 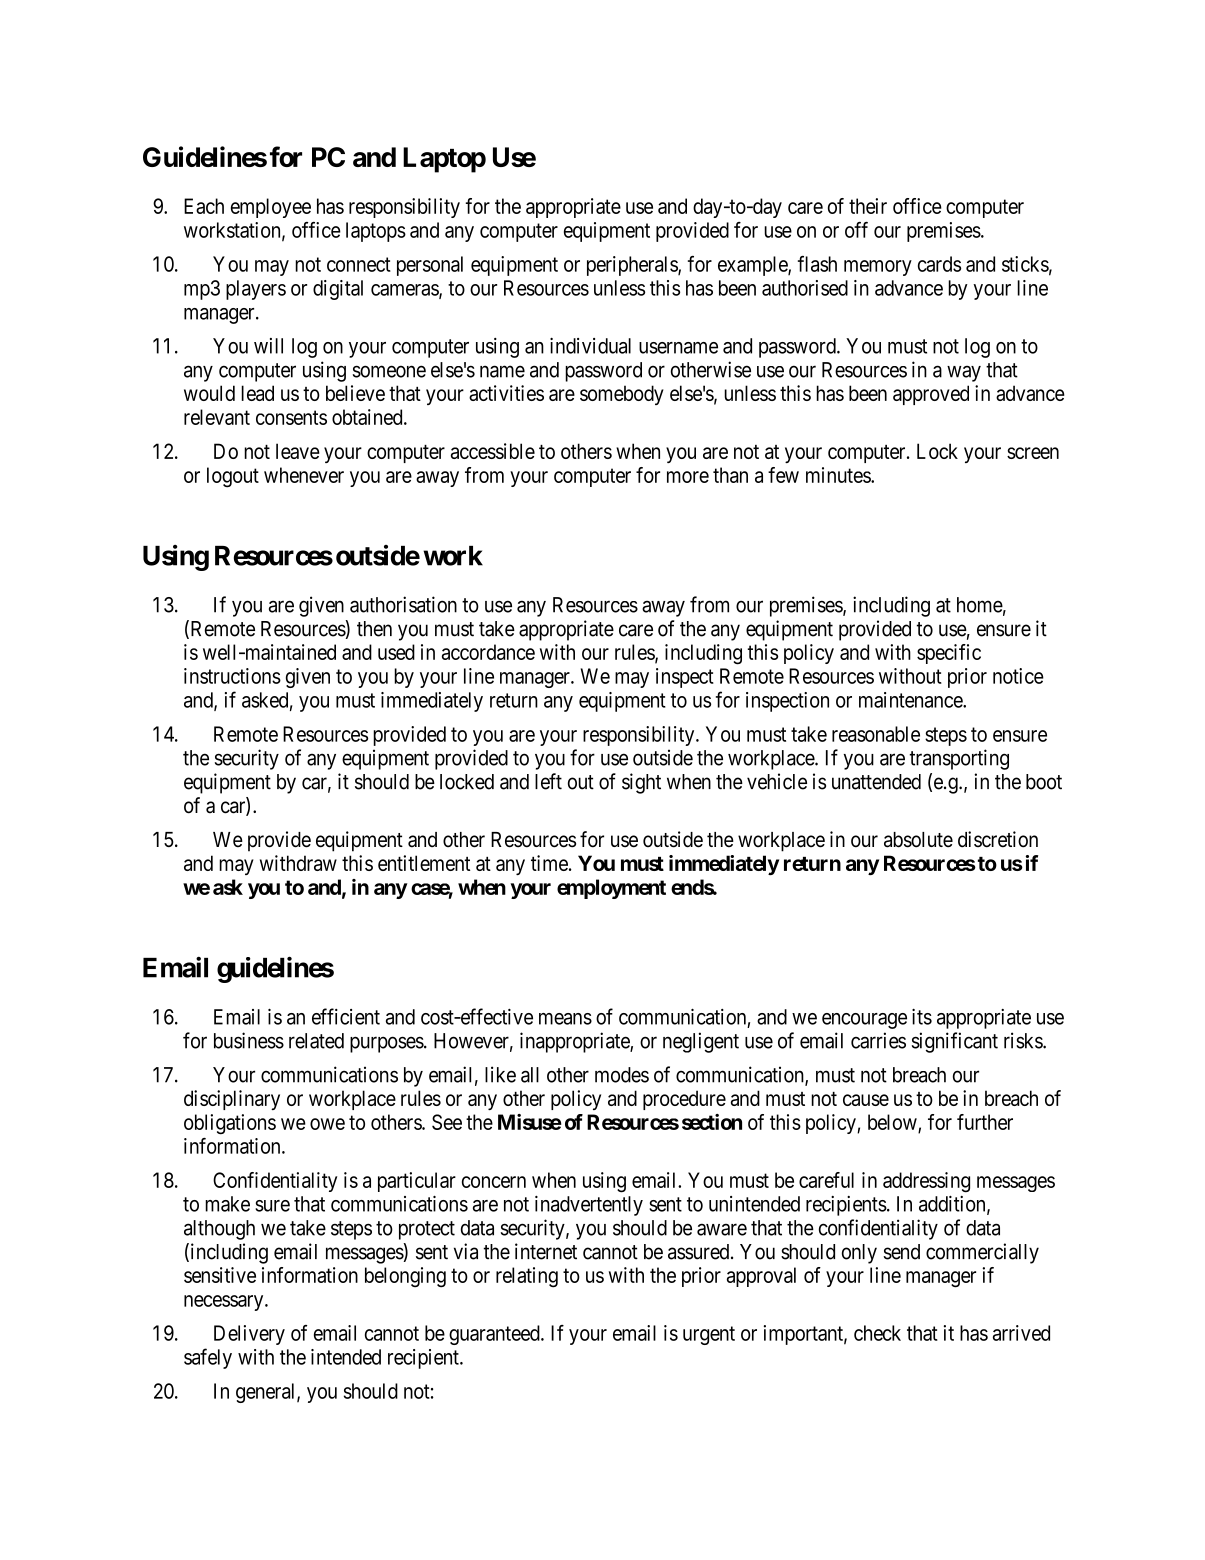 What do you see at coordinates (688, 477) in the document?
I see `more` at bounding box center [688, 477].
